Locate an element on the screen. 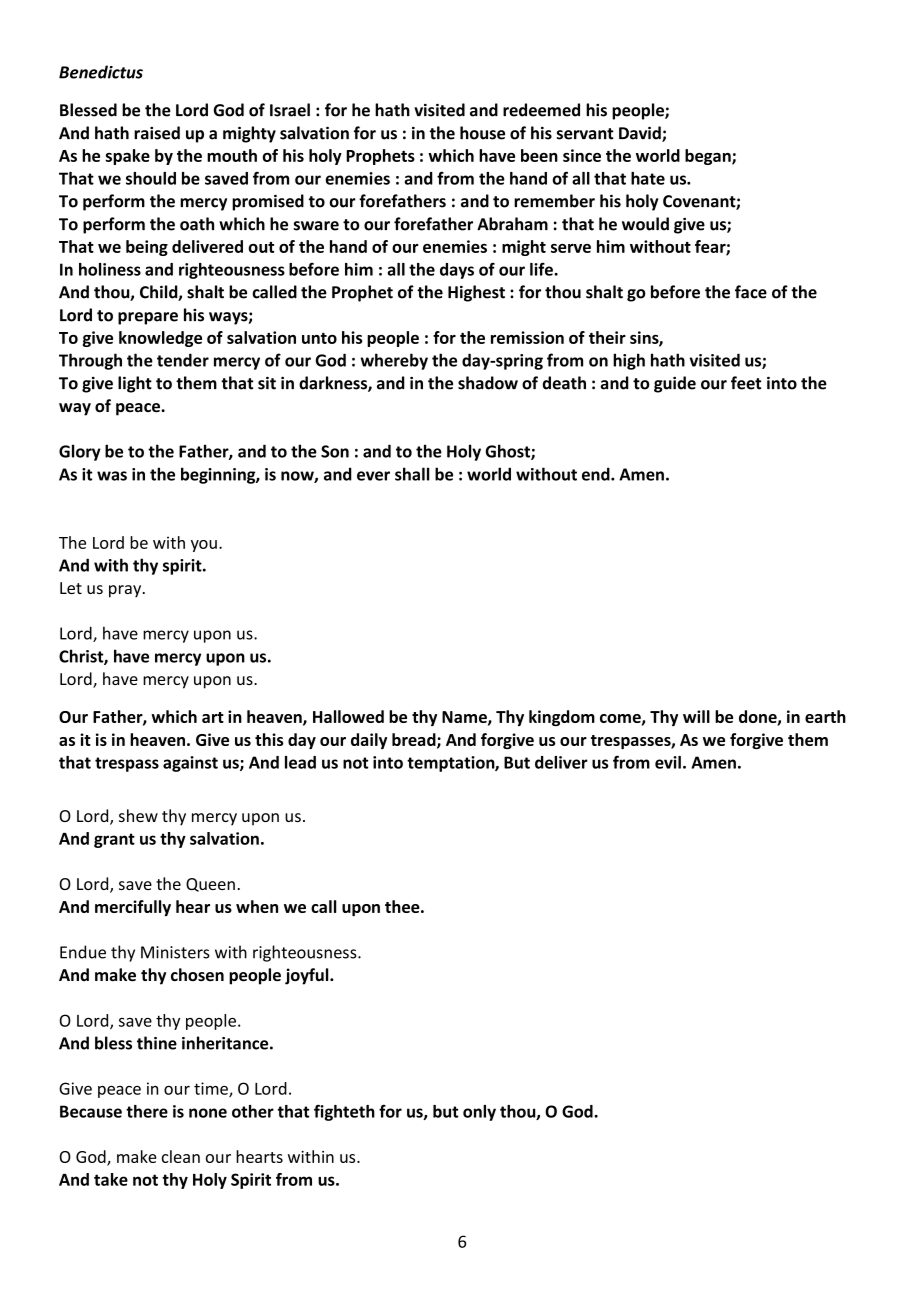 The height and width of the screenshot is (1307, 924). clean is located at coordinates (181, 1156).
